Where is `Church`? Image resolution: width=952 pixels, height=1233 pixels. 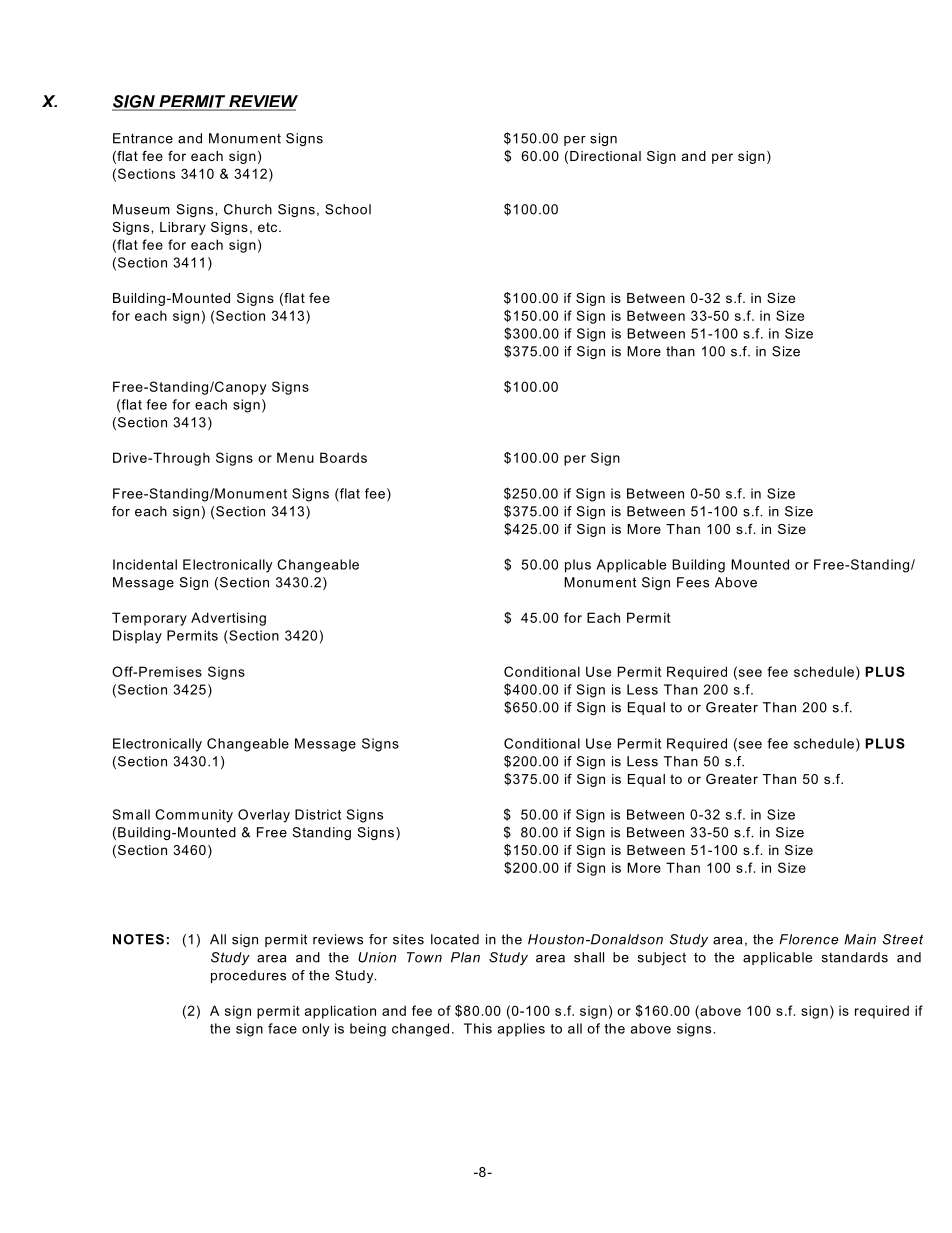 Church is located at coordinates (248, 209).
